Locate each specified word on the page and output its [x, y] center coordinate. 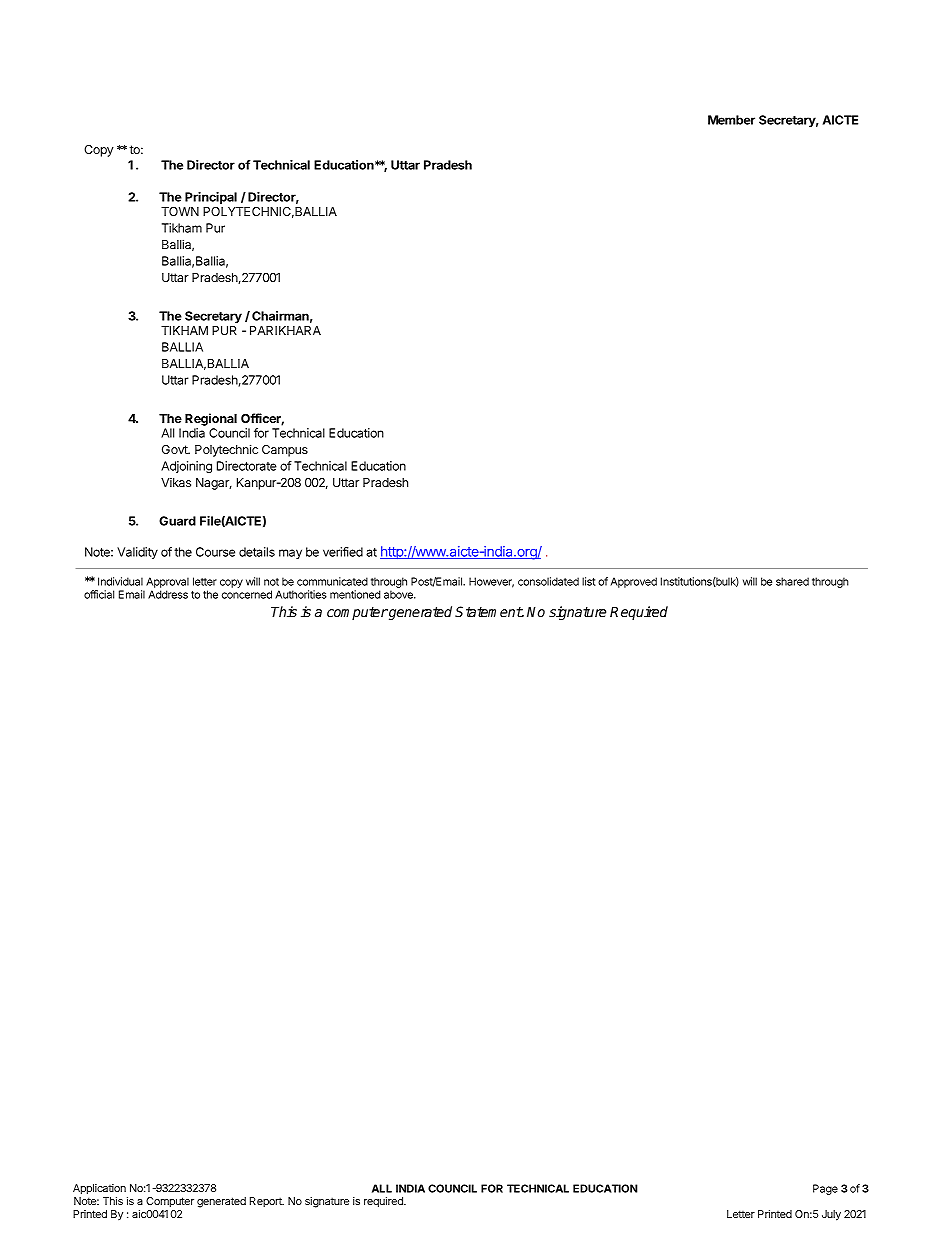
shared [792, 581]
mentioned [355, 594]
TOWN [180, 211]
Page [825, 1189]
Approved [634, 582]
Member [731, 120]
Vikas [176, 482]
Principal [211, 198]
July [831, 1215]
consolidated [548, 581]
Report [267, 1202]
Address [168, 594]
